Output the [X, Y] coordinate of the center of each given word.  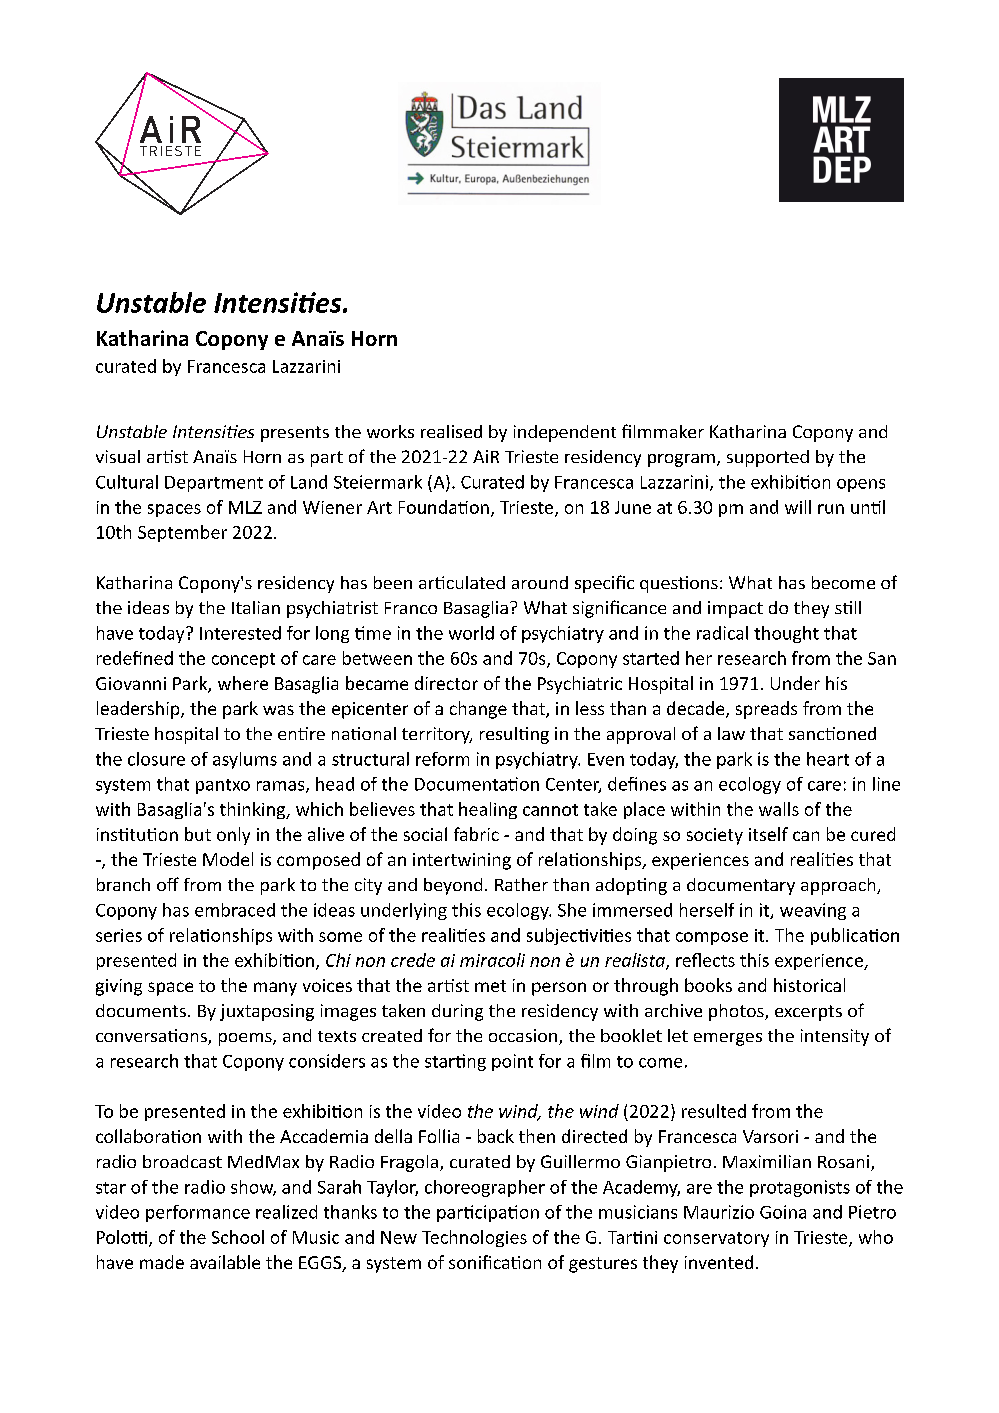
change [478, 710]
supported [768, 458]
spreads [766, 710]
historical [809, 985]
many [275, 989]
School [238, 1237]
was [278, 710]
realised [451, 431]
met [490, 986]
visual [118, 456]
